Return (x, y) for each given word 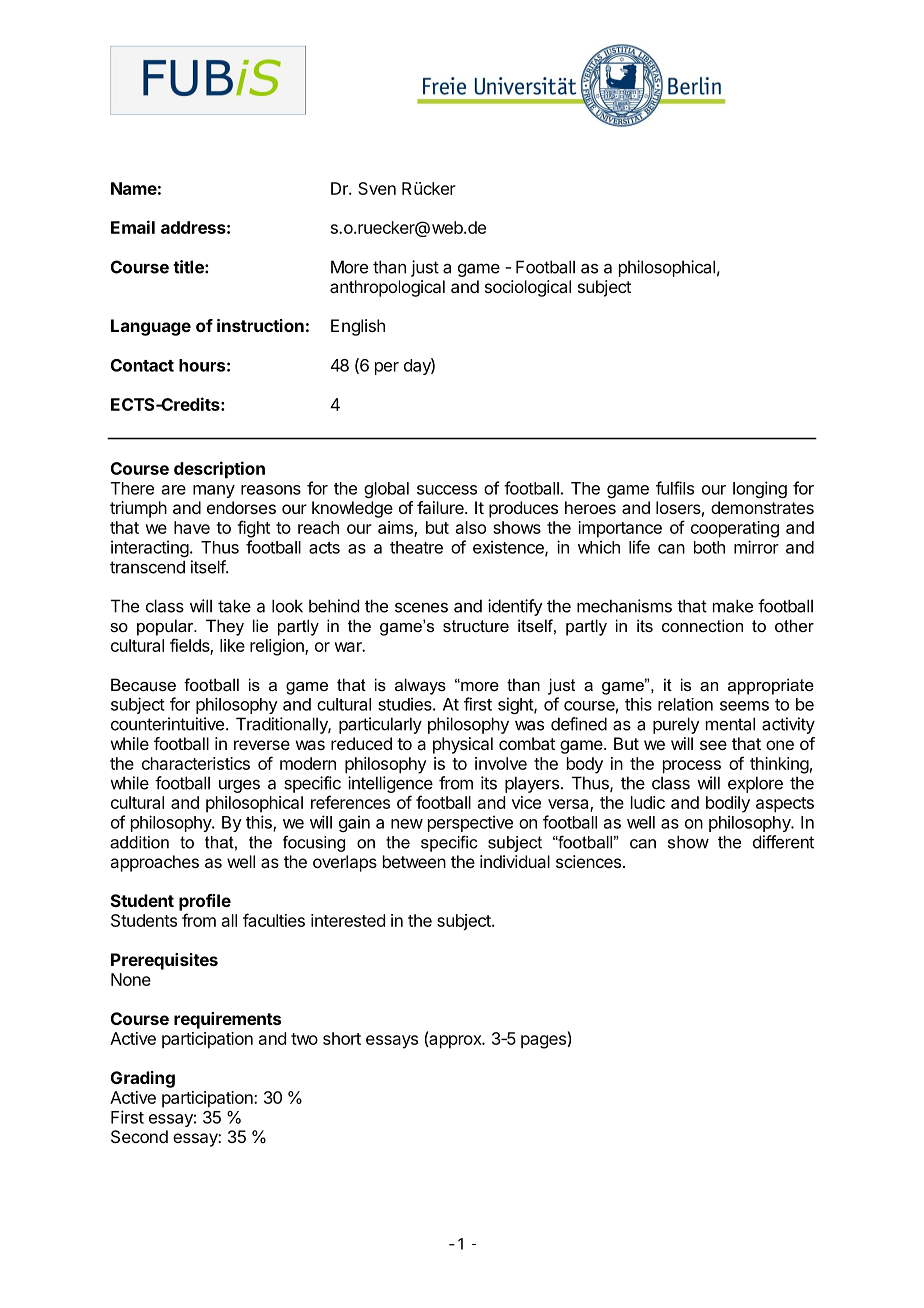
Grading (143, 1079)
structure (476, 626)
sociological (528, 288)
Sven (377, 188)
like (232, 645)
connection (702, 625)
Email (133, 227)
